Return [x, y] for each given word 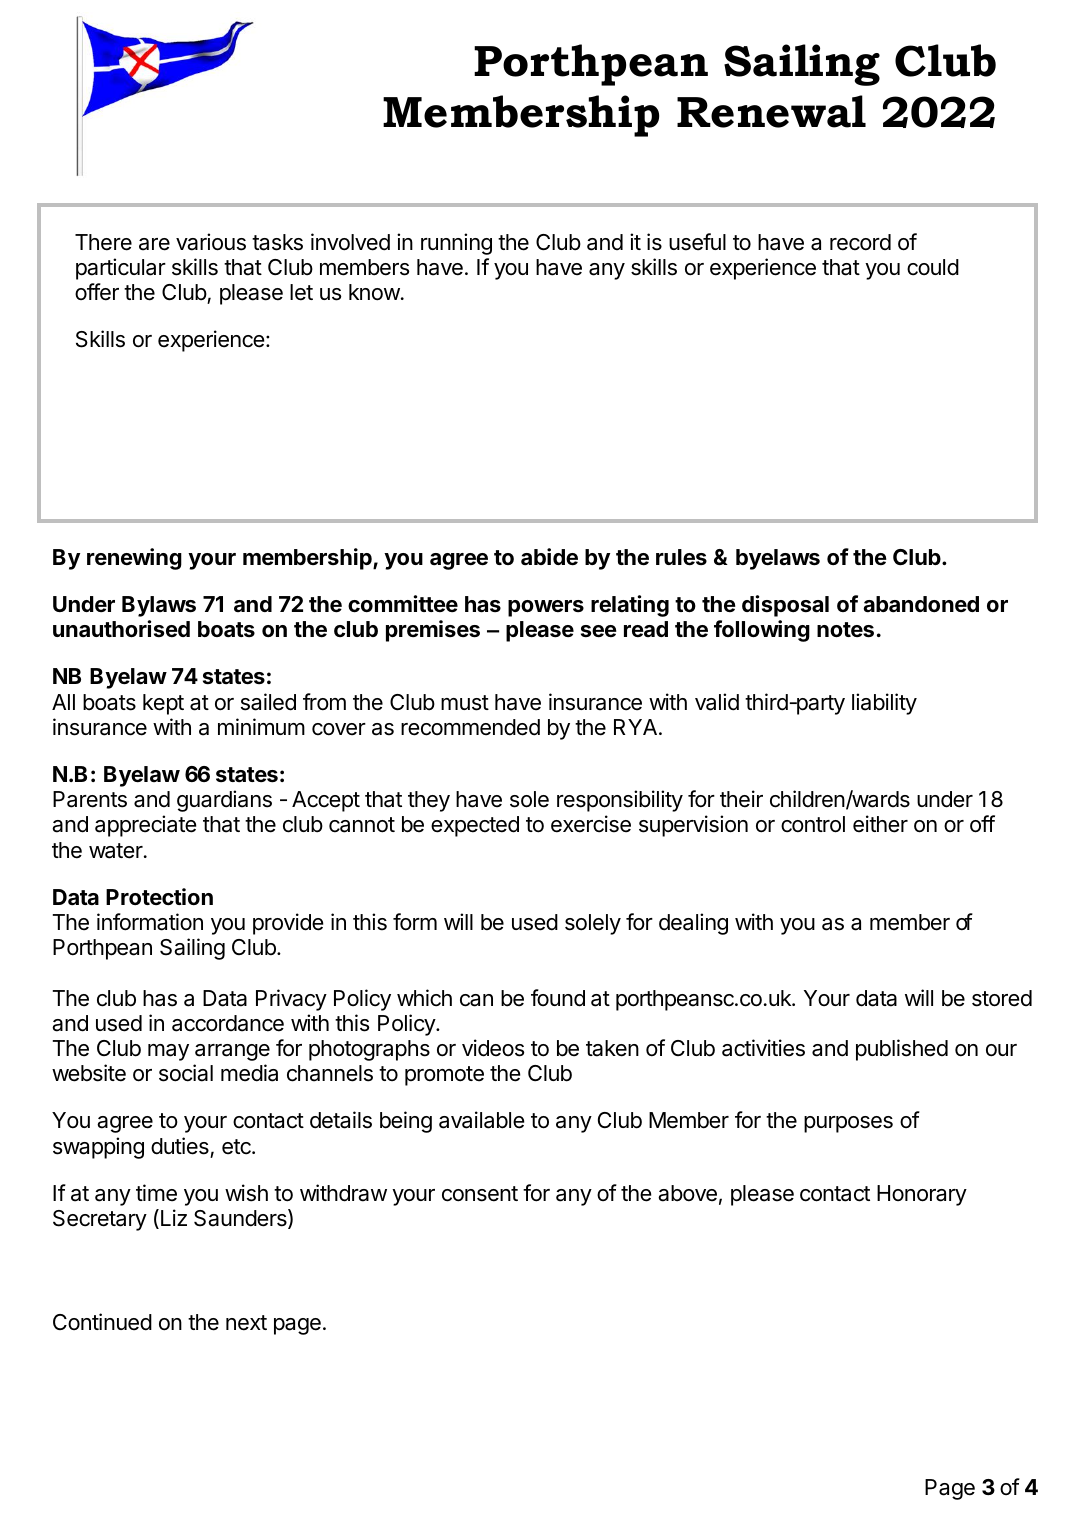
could [933, 267]
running [456, 244]
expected [475, 826]
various [211, 242]
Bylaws [159, 606]
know [374, 292]
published [902, 1050]
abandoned [921, 604]
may [168, 1052]
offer [97, 292]
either [880, 824]
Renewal [771, 111]
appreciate [145, 826]
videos [493, 1048]
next [246, 1323]
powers [546, 608]
